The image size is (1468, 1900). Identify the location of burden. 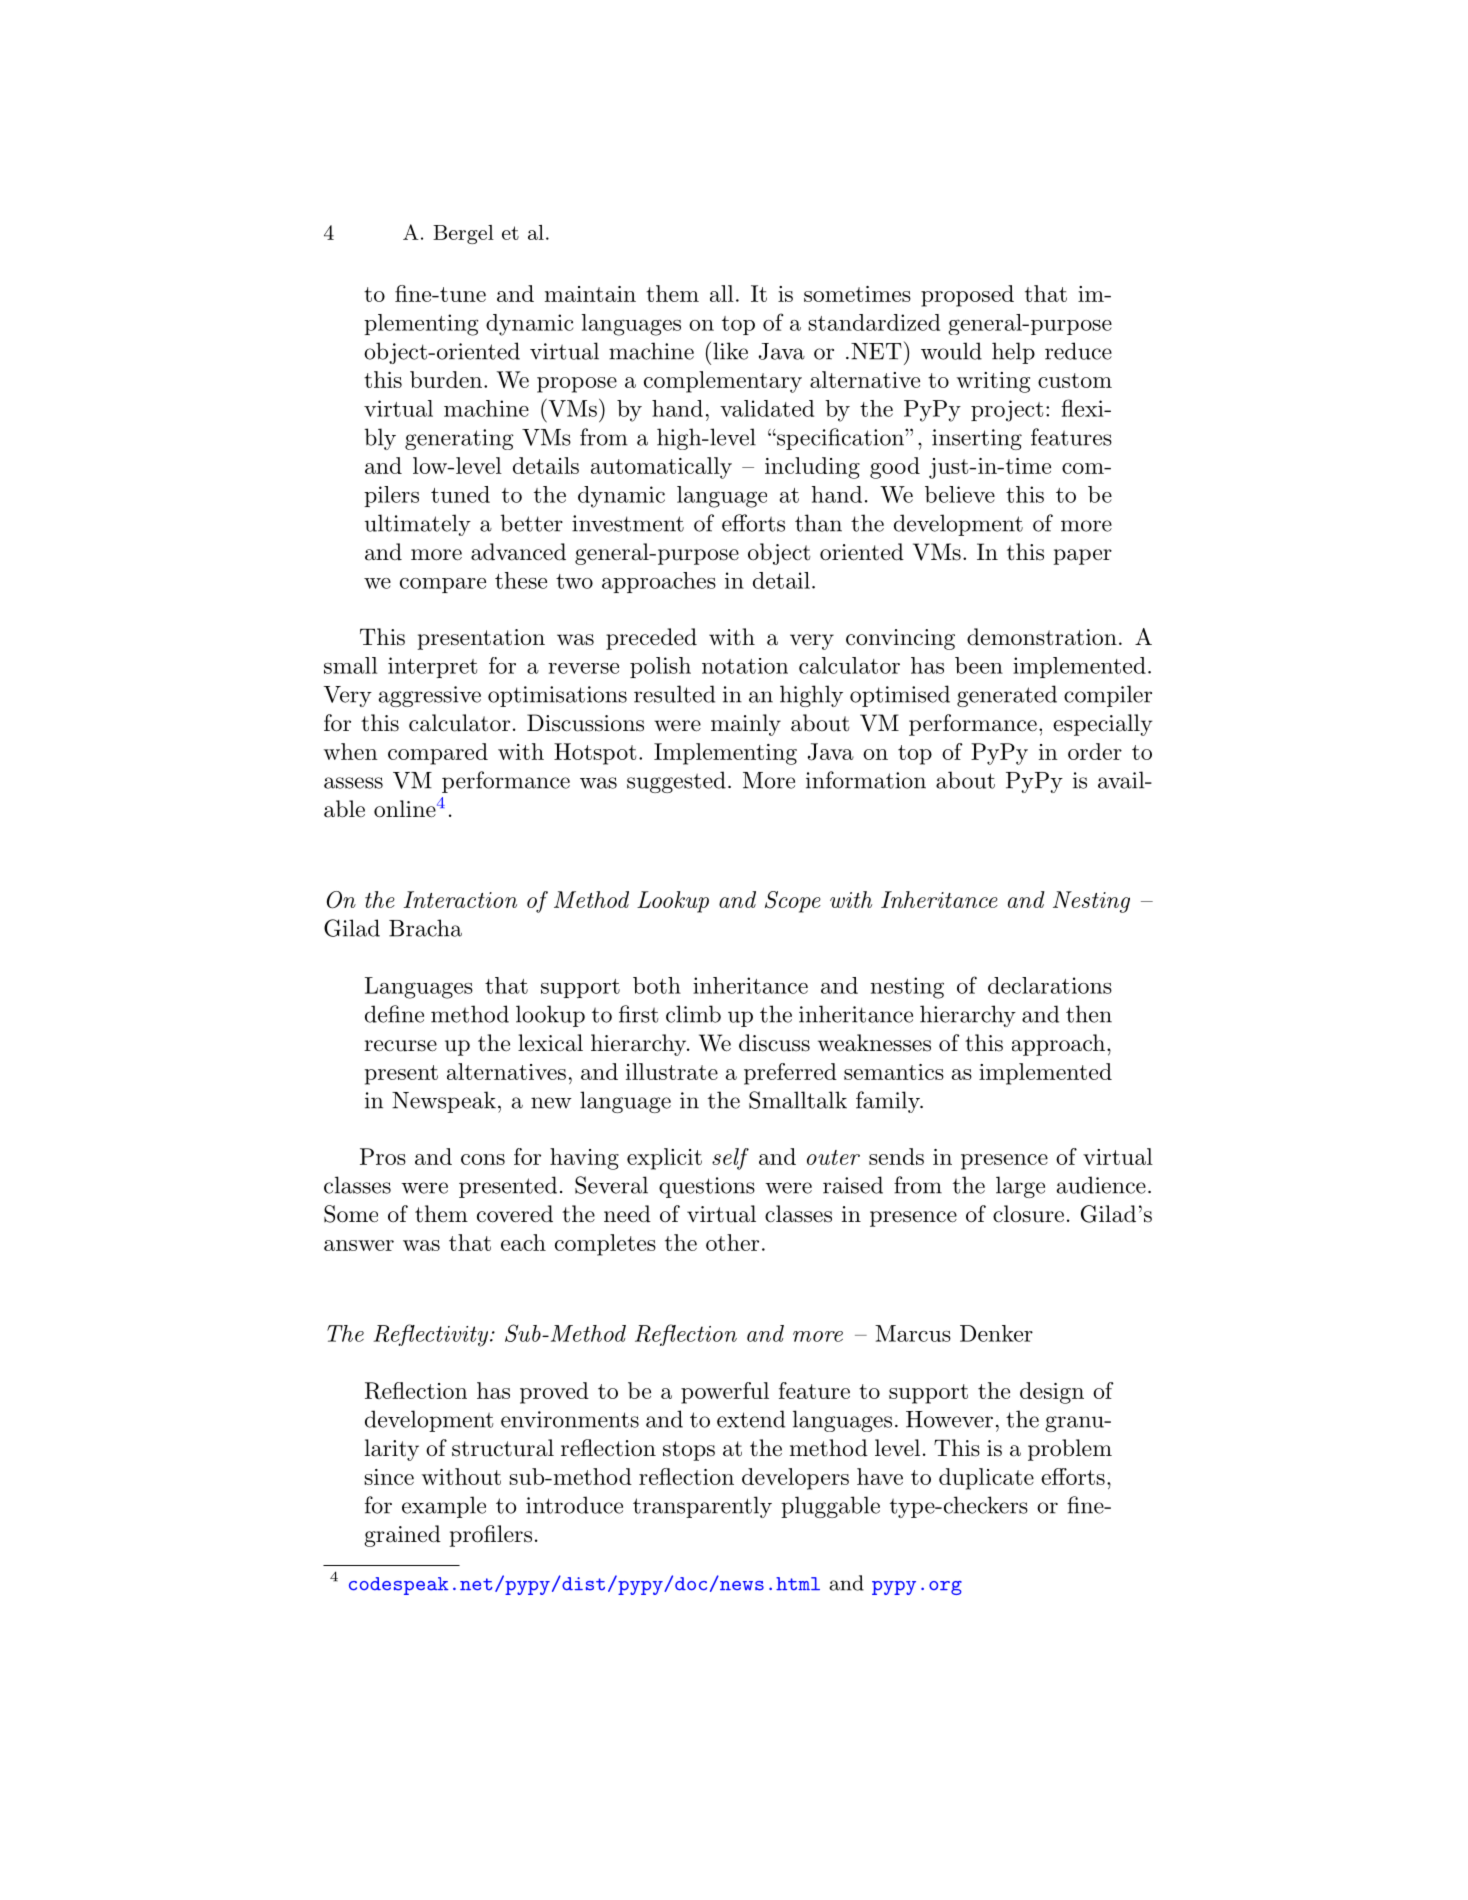
(446, 379).
